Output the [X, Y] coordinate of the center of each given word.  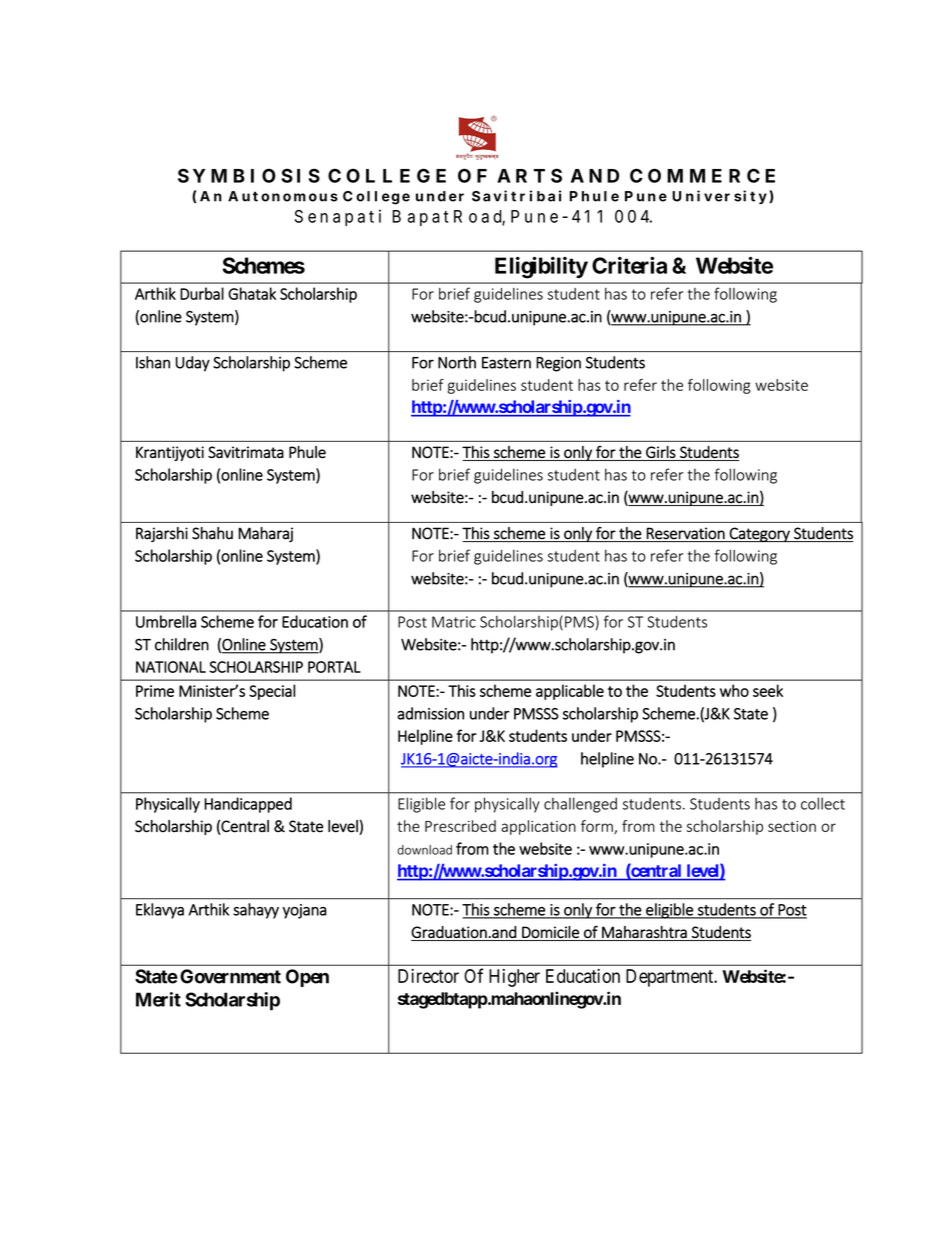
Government [230, 976]
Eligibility [541, 267]
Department [671, 978]
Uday [193, 364]
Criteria [629, 265]
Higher [514, 978]
